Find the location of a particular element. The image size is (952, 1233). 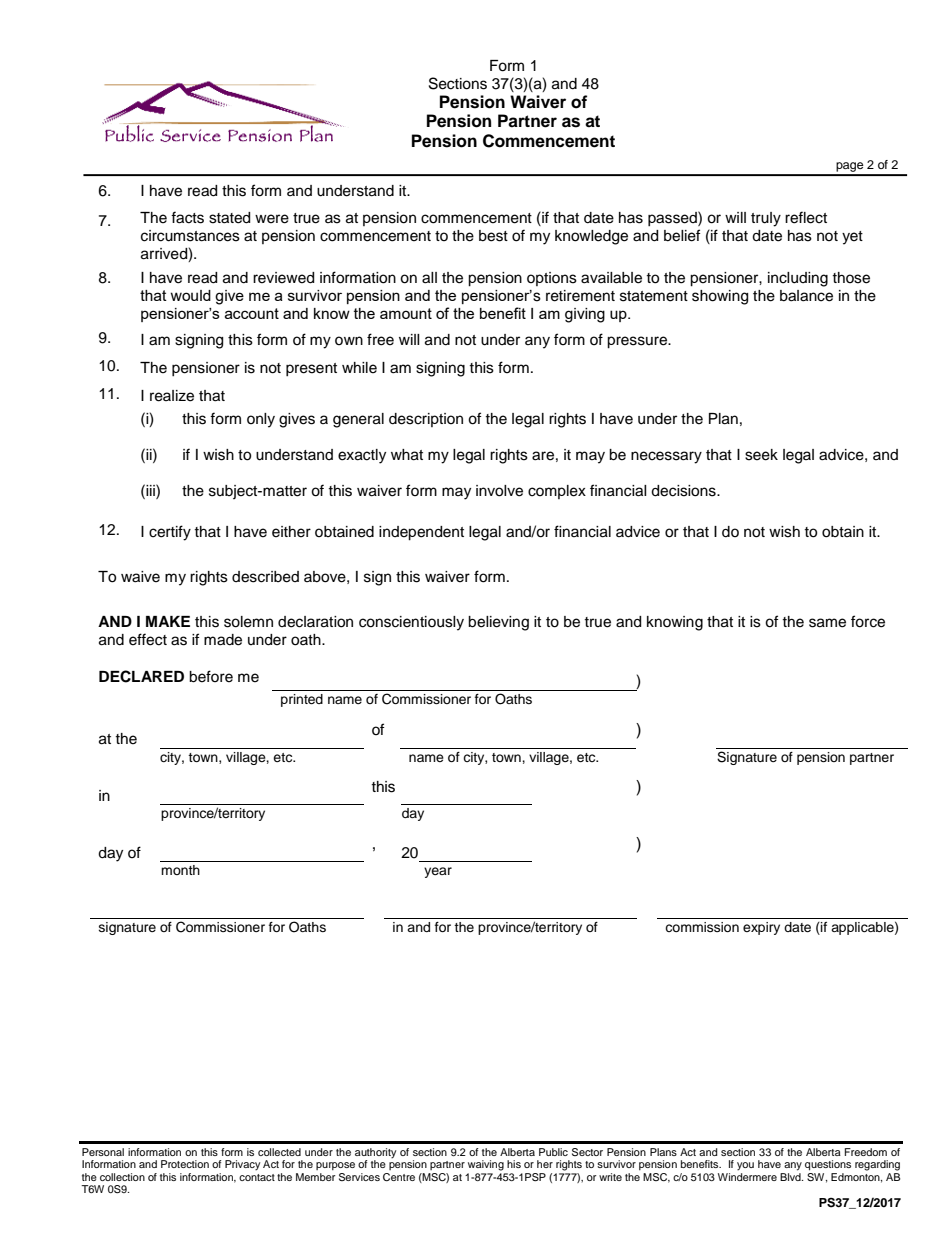

believing is located at coordinates (498, 623).
